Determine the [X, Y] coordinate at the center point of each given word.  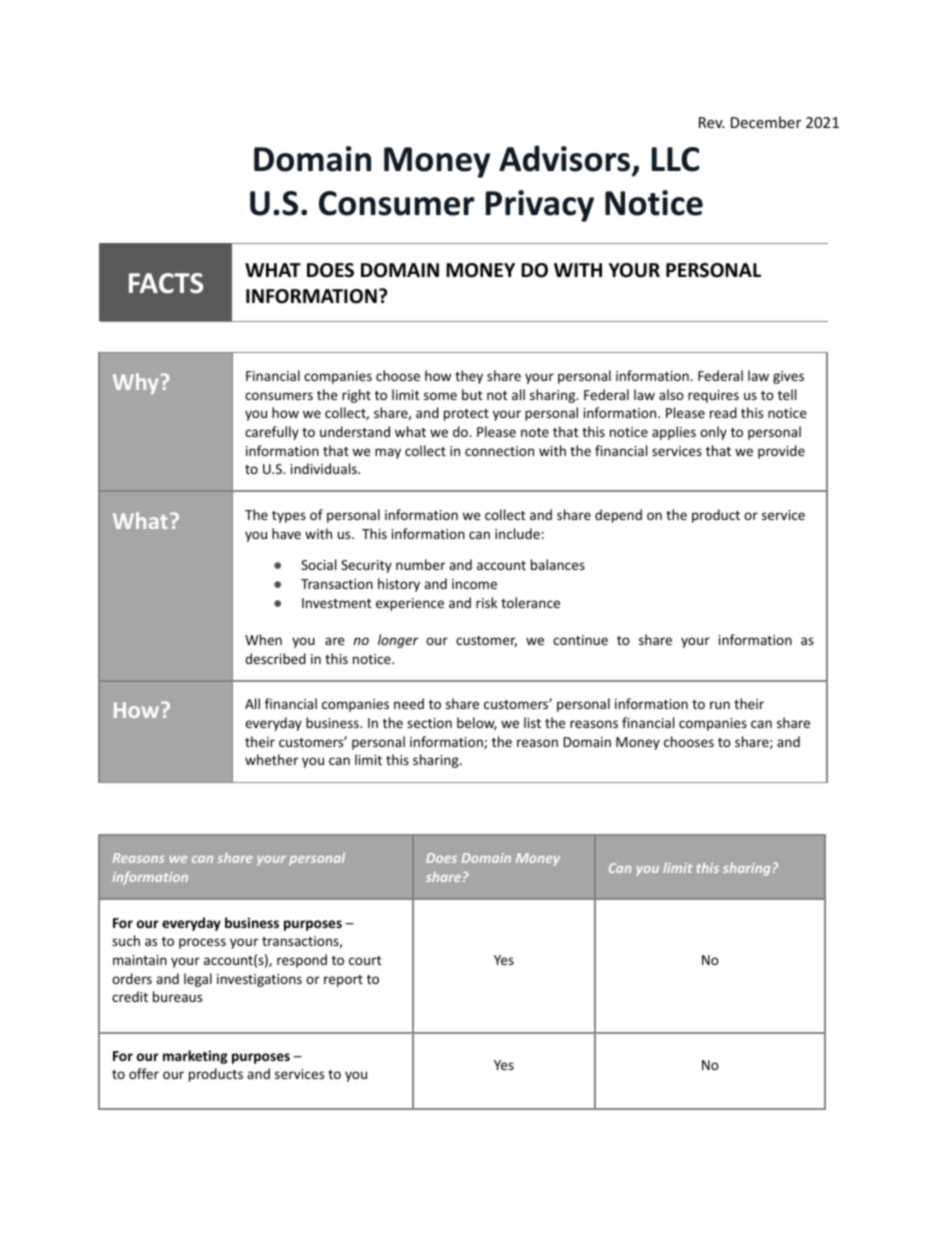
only [713, 433]
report [343, 981]
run [720, 705]
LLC [675, 159]
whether [271, 759]
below [477, 723]
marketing [195, 1057]
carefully [272, 433]
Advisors [566, 159]
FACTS [166, 283]
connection [499, 451]
